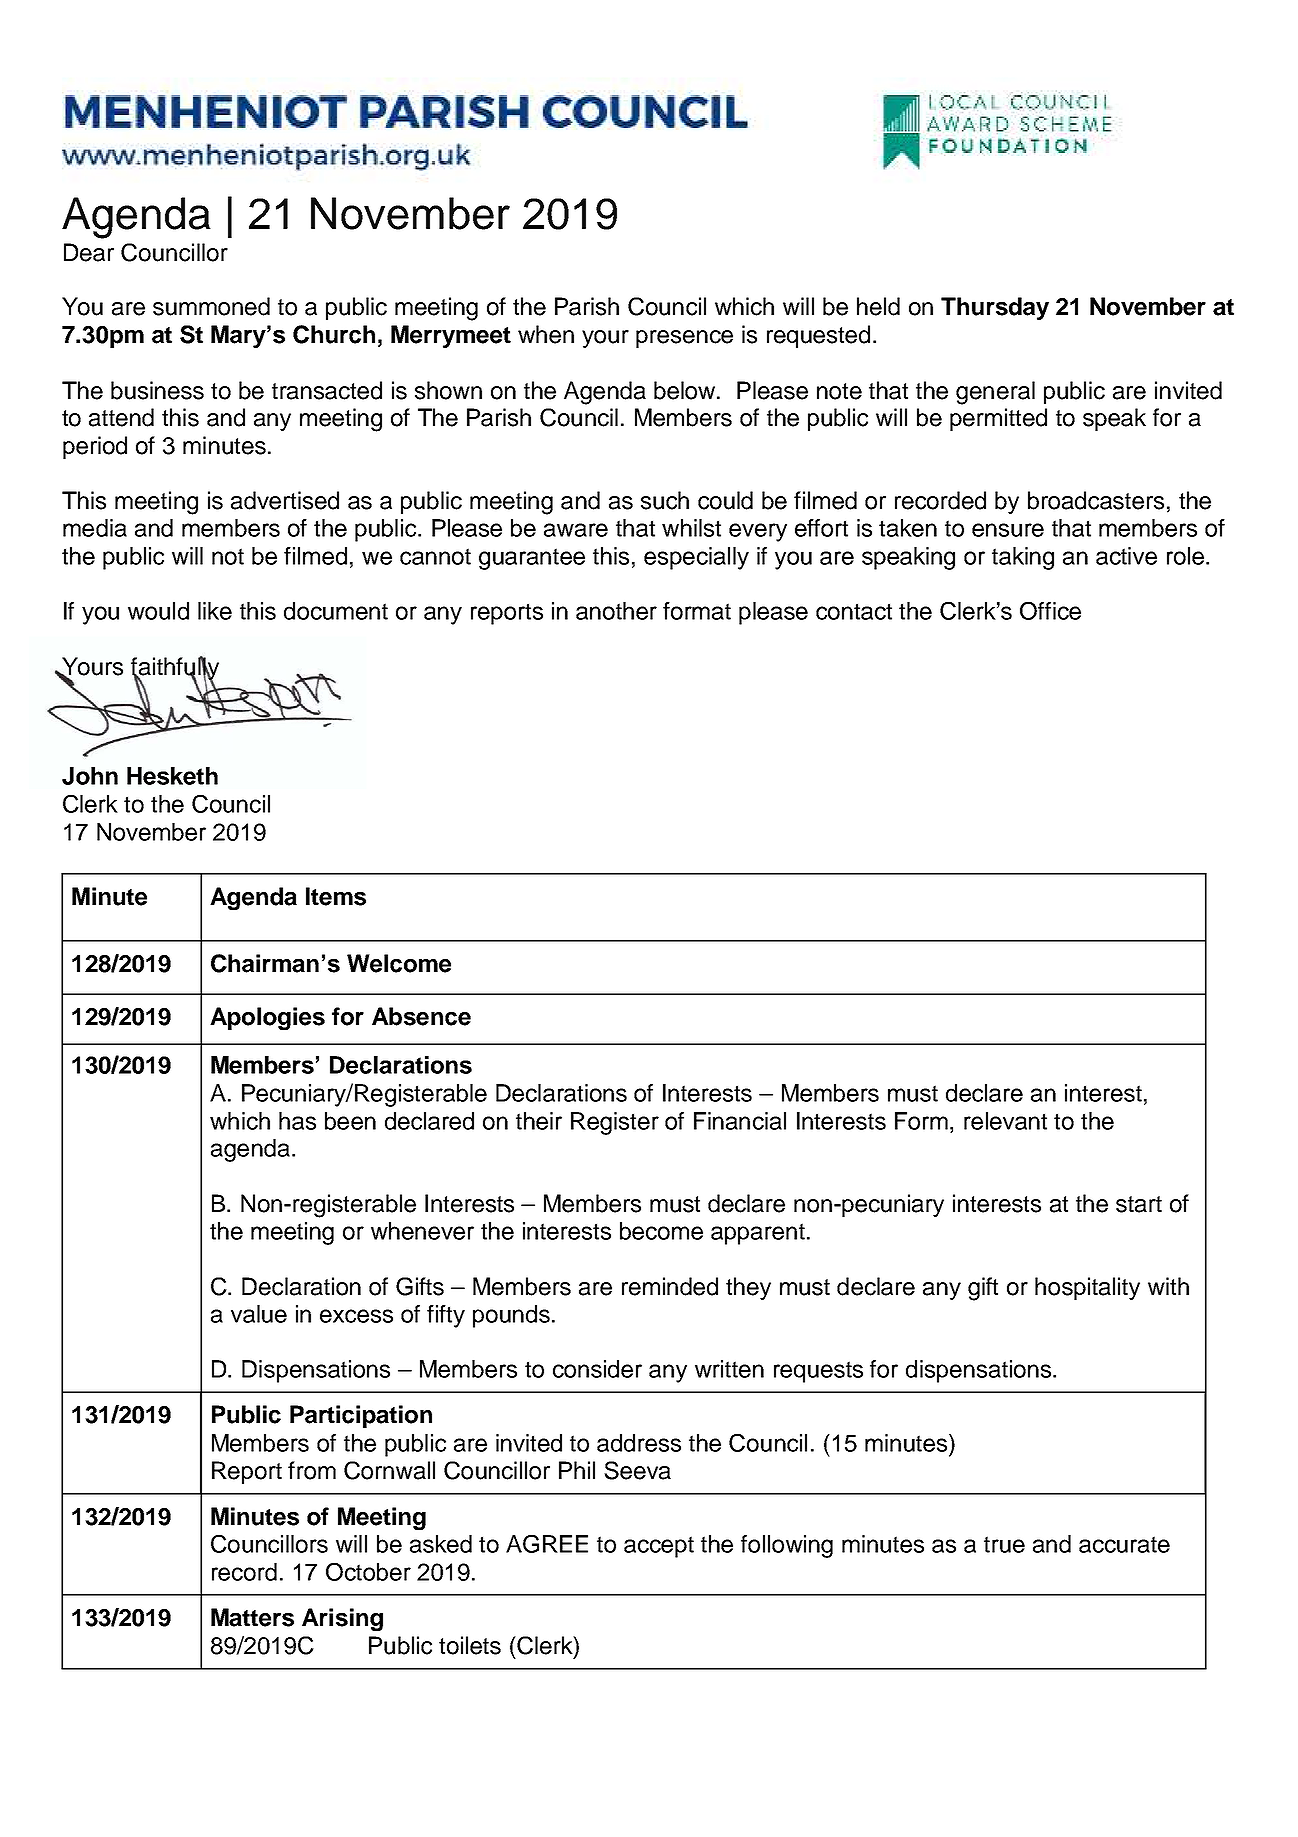 The width and height of the document is (1298, 1837). Describe the element at coordinates (1005, 1121) in the document. I see `relevant` at that location.
